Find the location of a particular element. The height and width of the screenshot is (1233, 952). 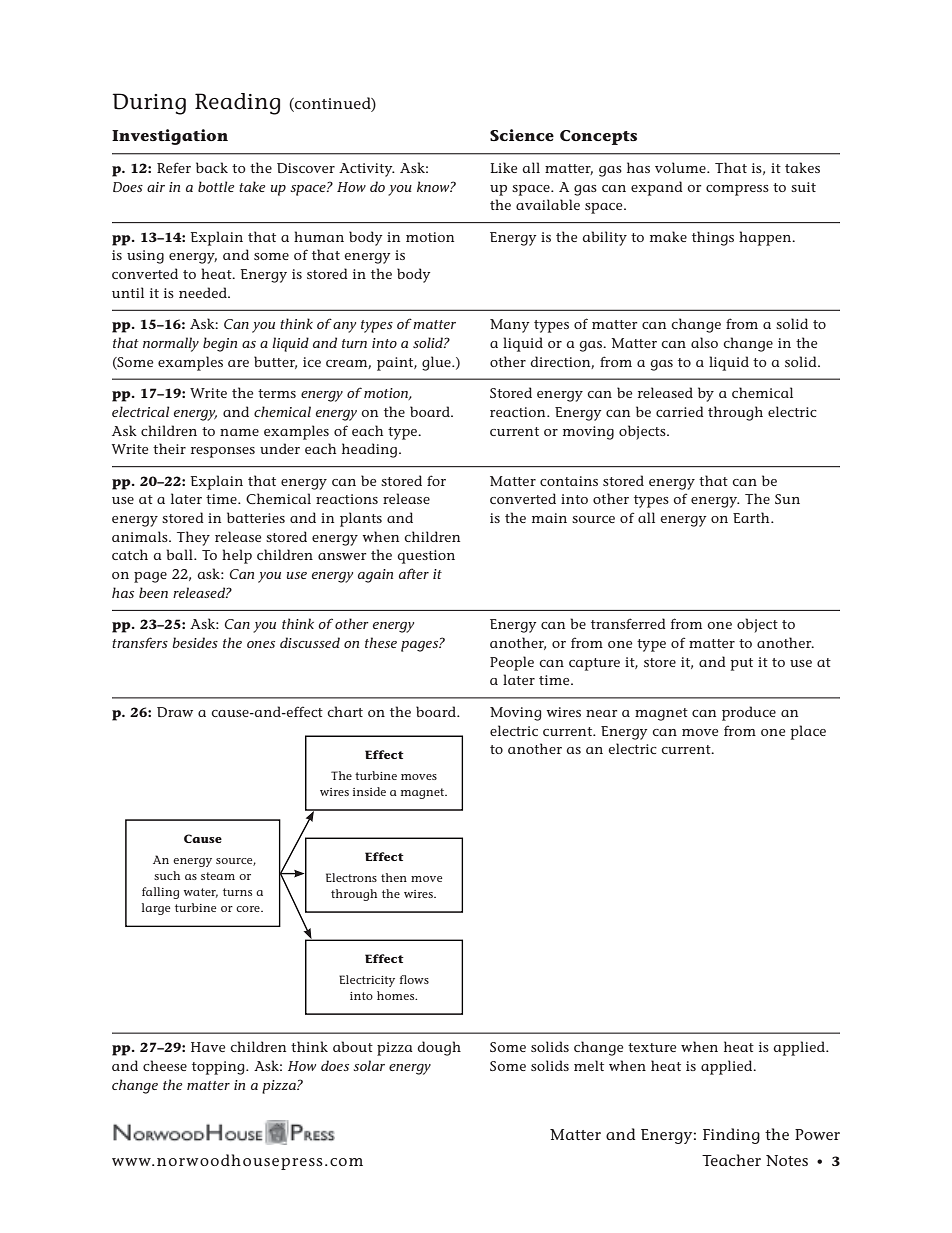

volume is located at coordinates (681, 167).
